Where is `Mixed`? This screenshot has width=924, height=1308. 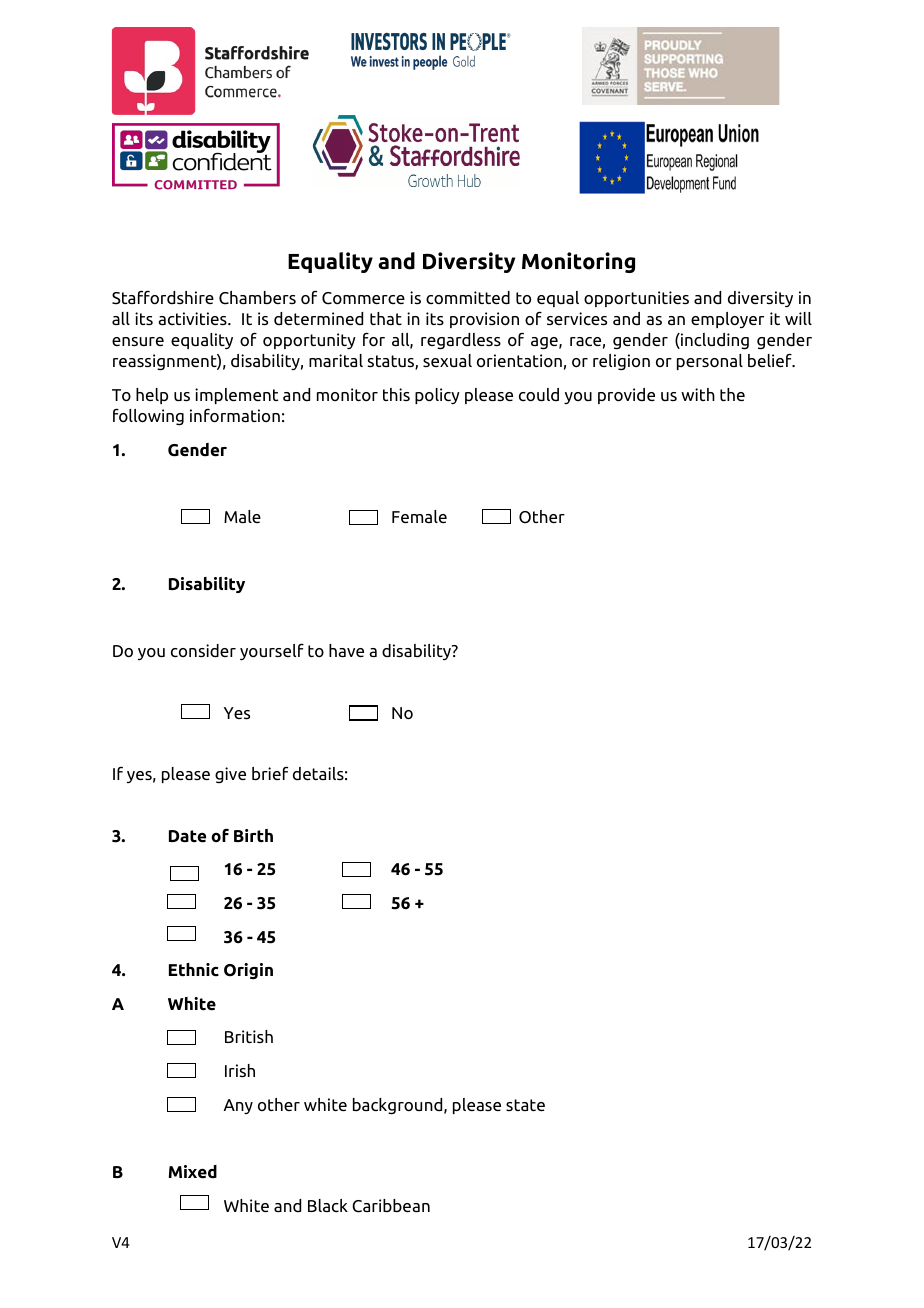
Mixed is located at coordinates (192, 1172).
